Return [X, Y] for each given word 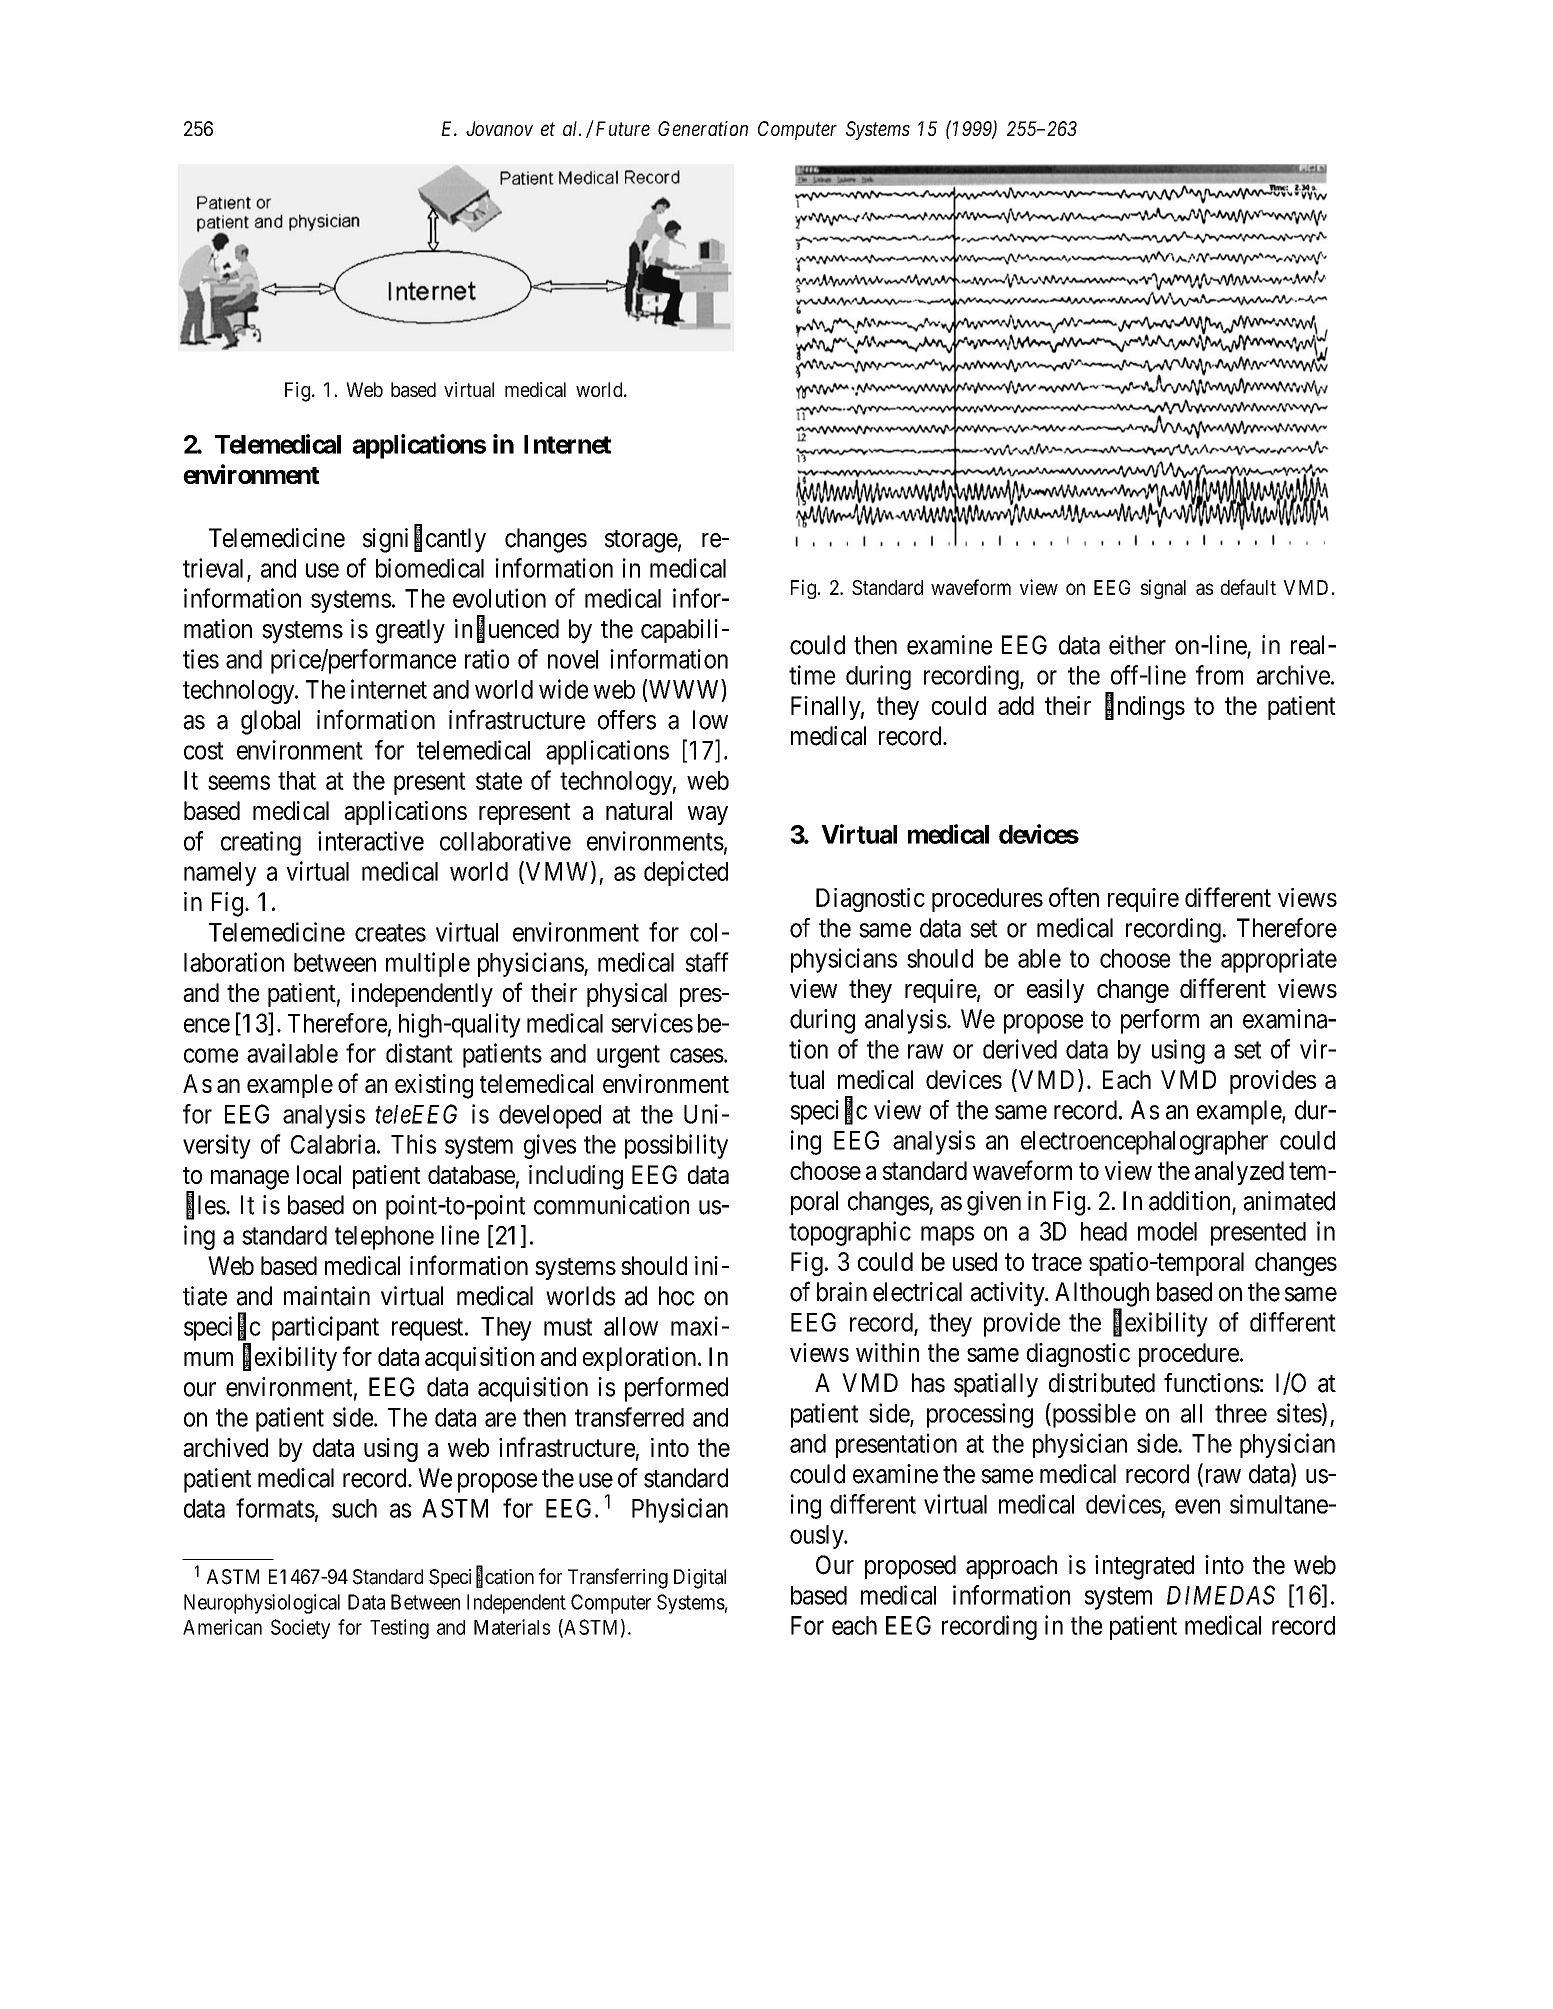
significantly [424, 540]
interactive [371, 841]
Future [621, 128]
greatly [410, 631]
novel [573, 659]
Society [300, 1629]
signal [1163, 589]
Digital [700, 1579]
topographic [850, 1233]
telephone [384, 1238]
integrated [1144, 1567]
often [1074, 897]
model [1167, 1231]
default [1248, 587]
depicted [686, 873]
